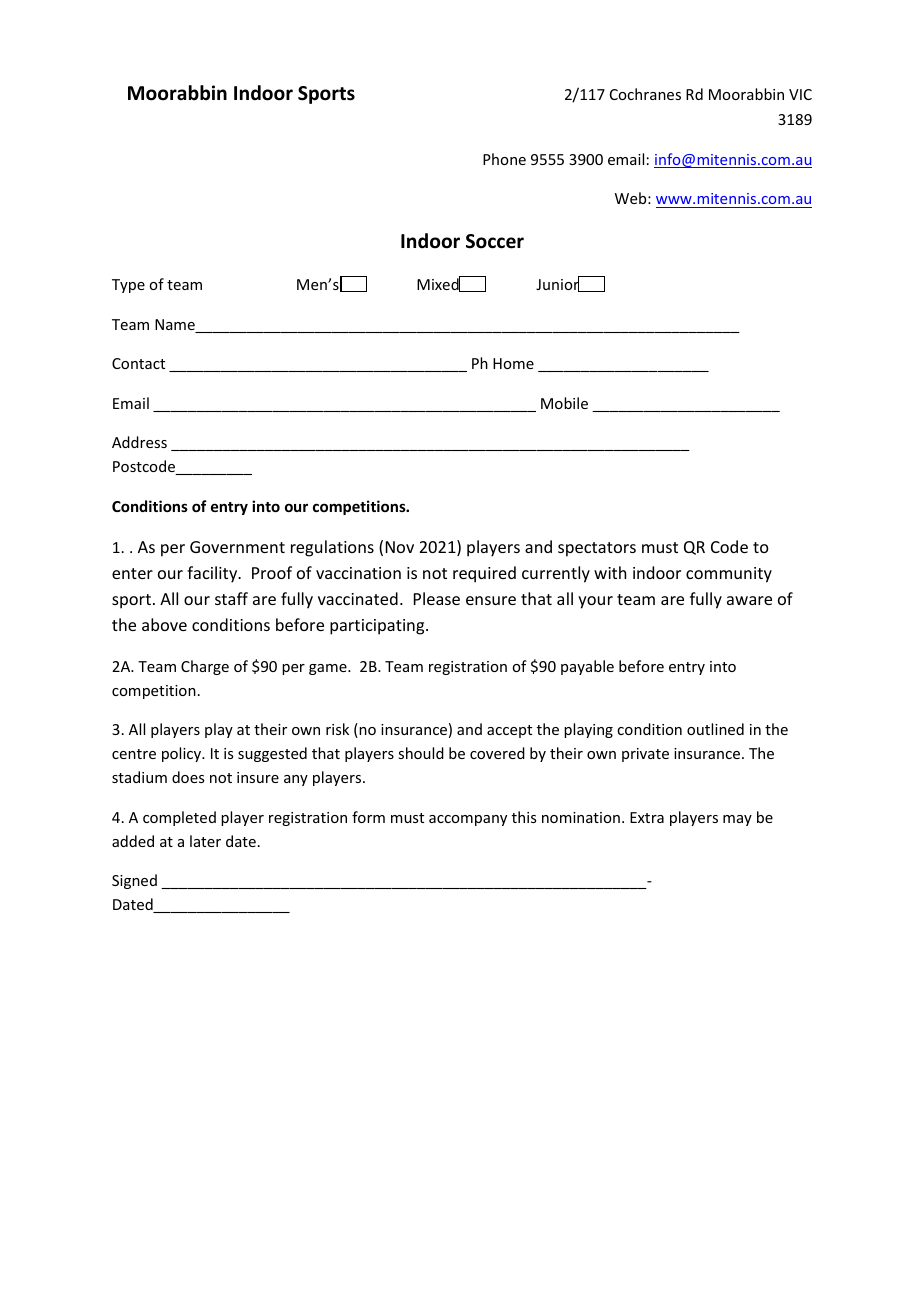 This page has height=1308, width=924. I want to click on accompany, so click(468, 820).
